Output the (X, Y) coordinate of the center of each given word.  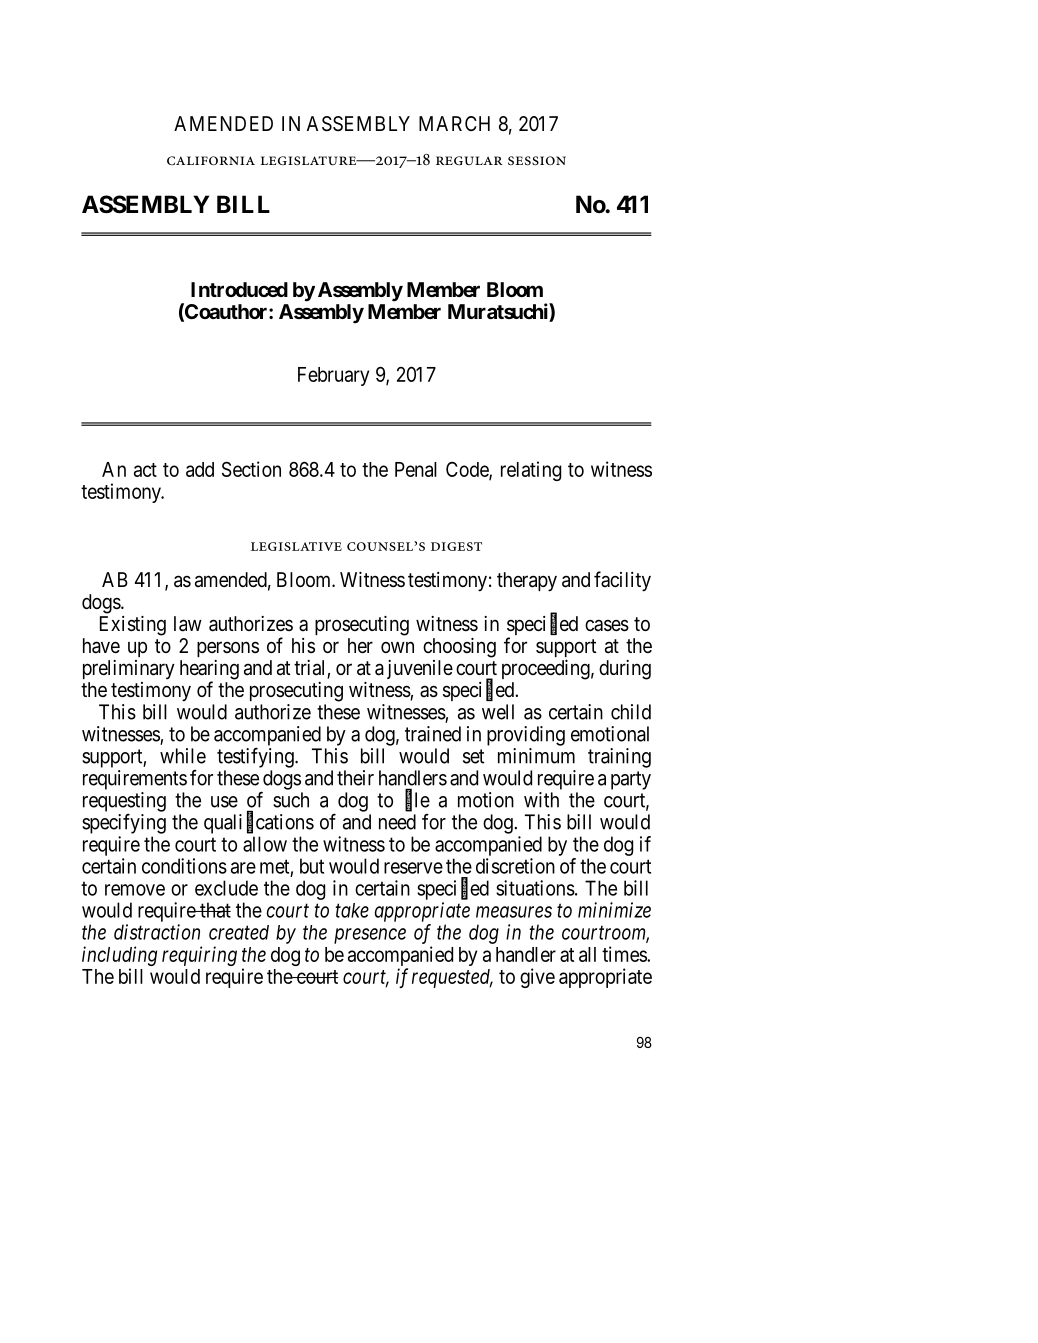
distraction (157, 932)
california (211, 160)
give (537, 978)
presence (370, 936)
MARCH (454, 123)
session (537, 161)
